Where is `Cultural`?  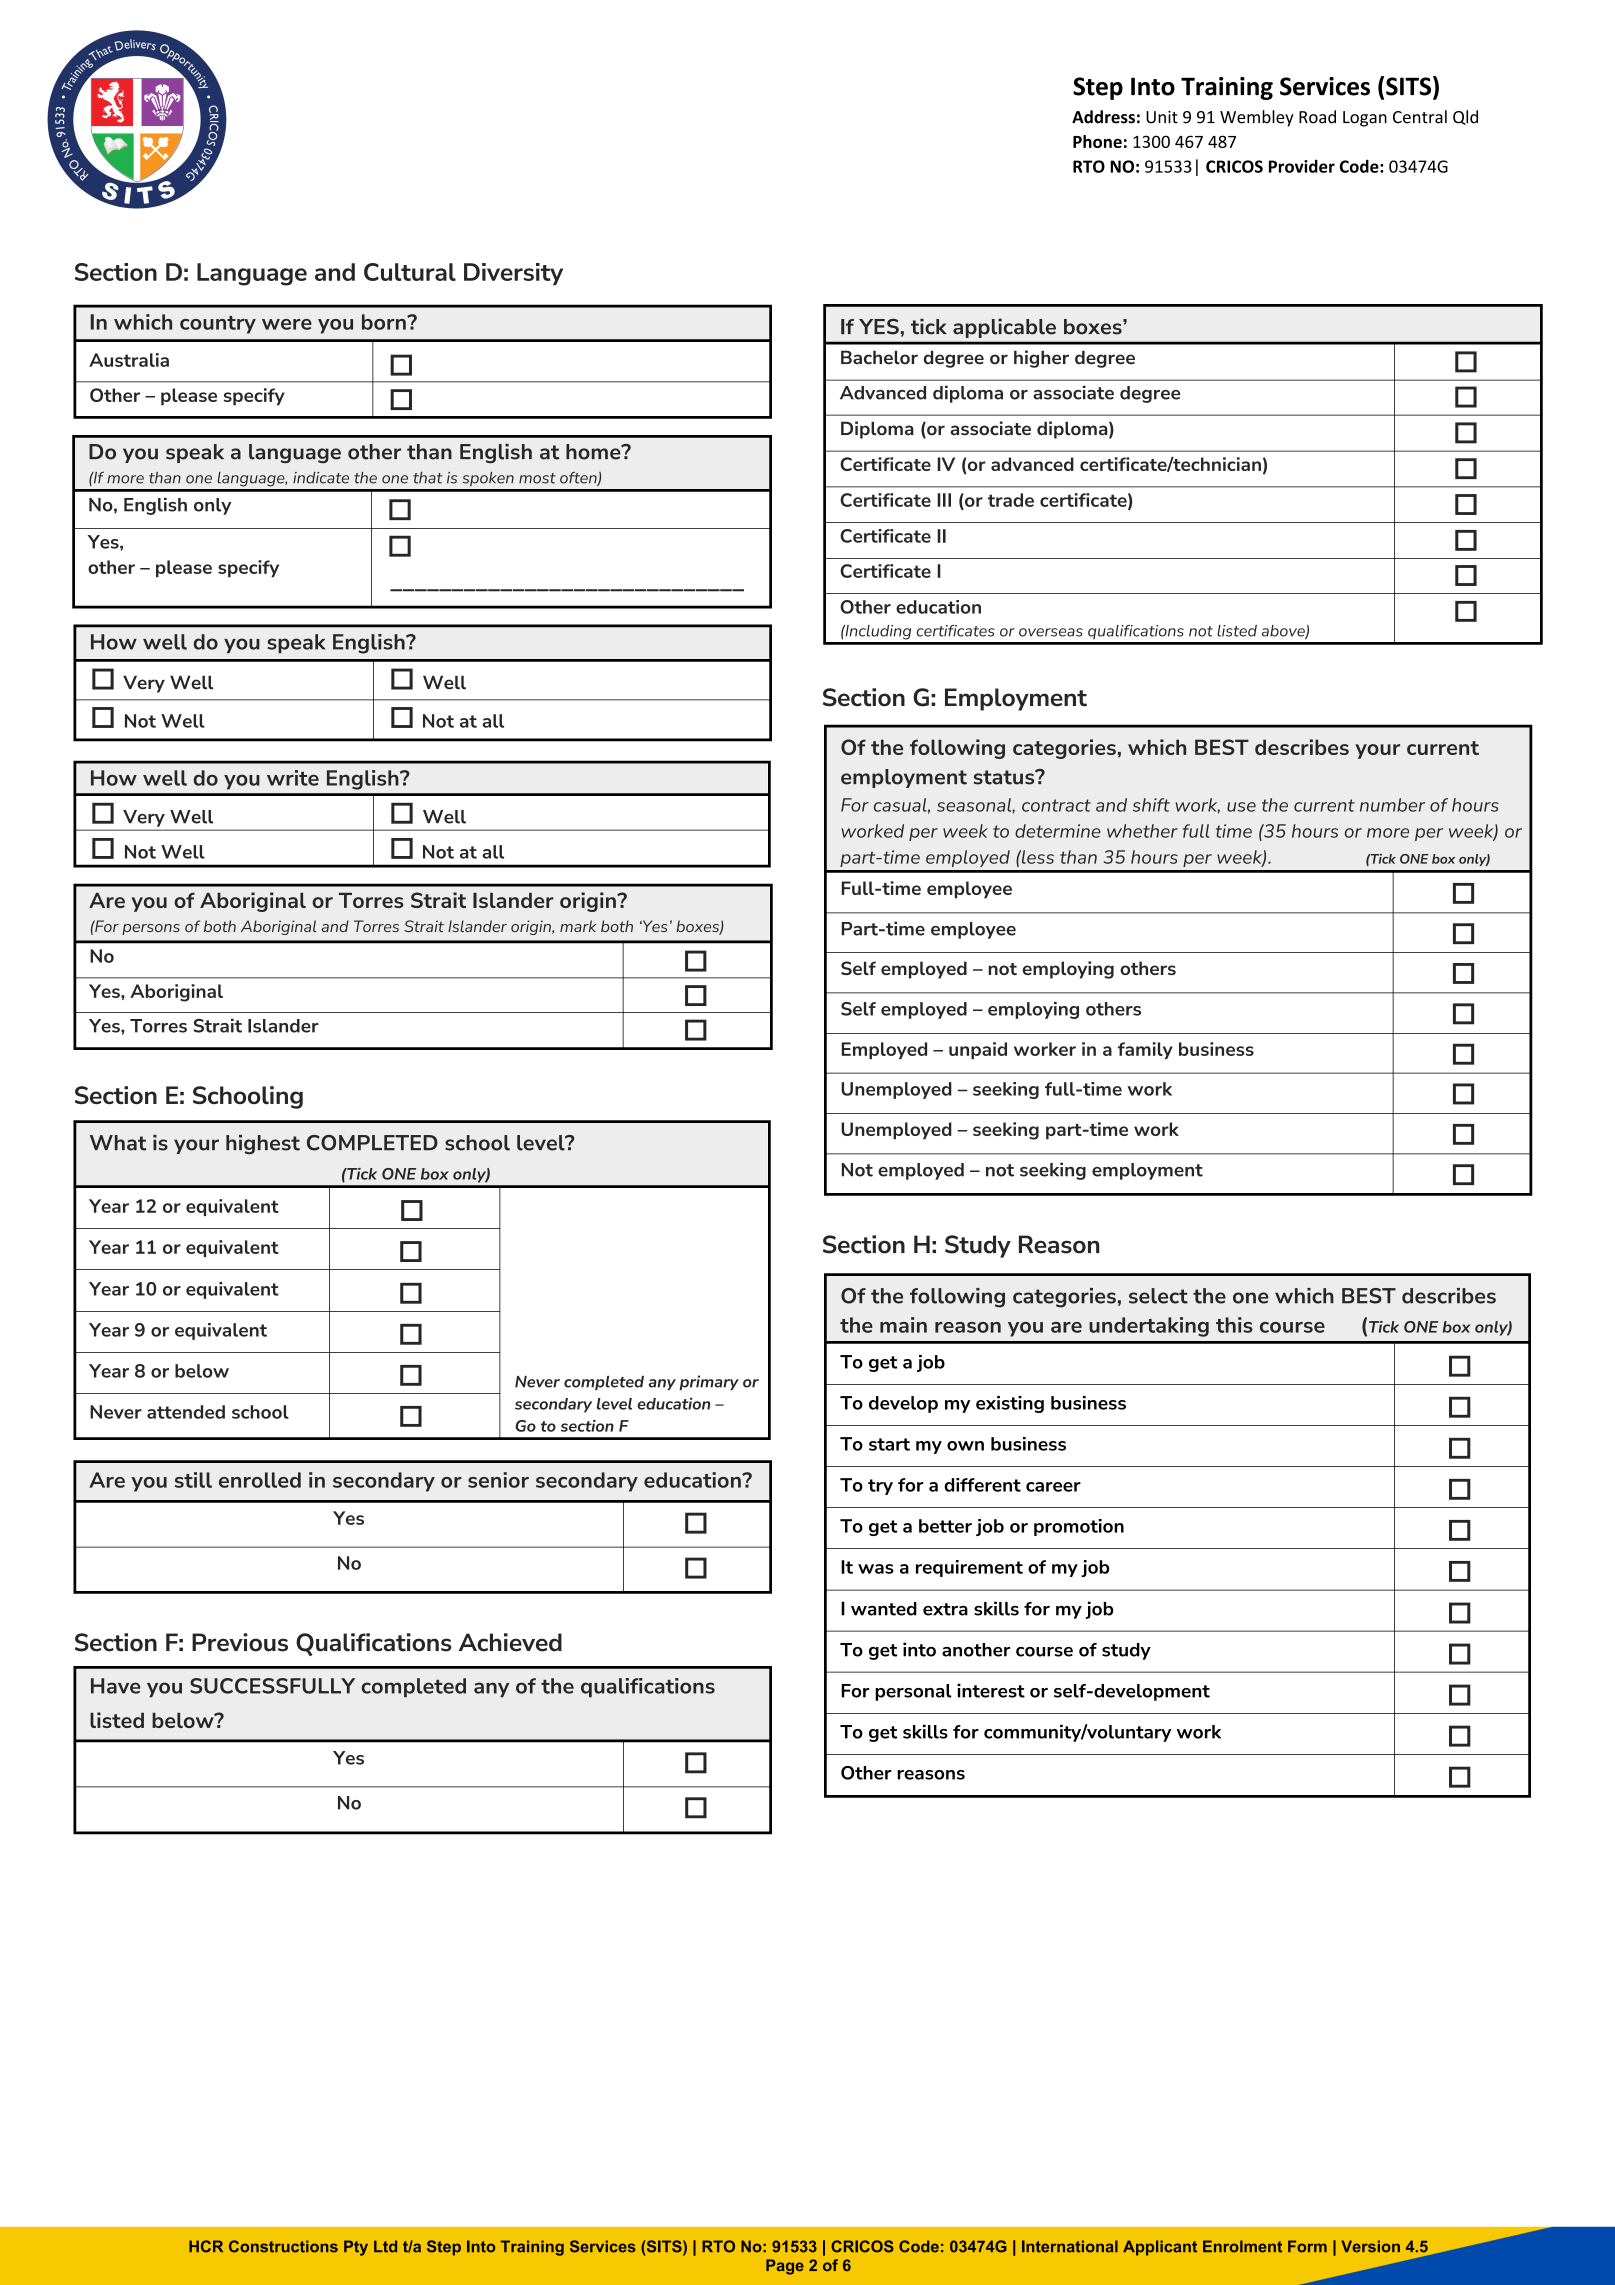
Cultural is located at coordinates (410, 272).
